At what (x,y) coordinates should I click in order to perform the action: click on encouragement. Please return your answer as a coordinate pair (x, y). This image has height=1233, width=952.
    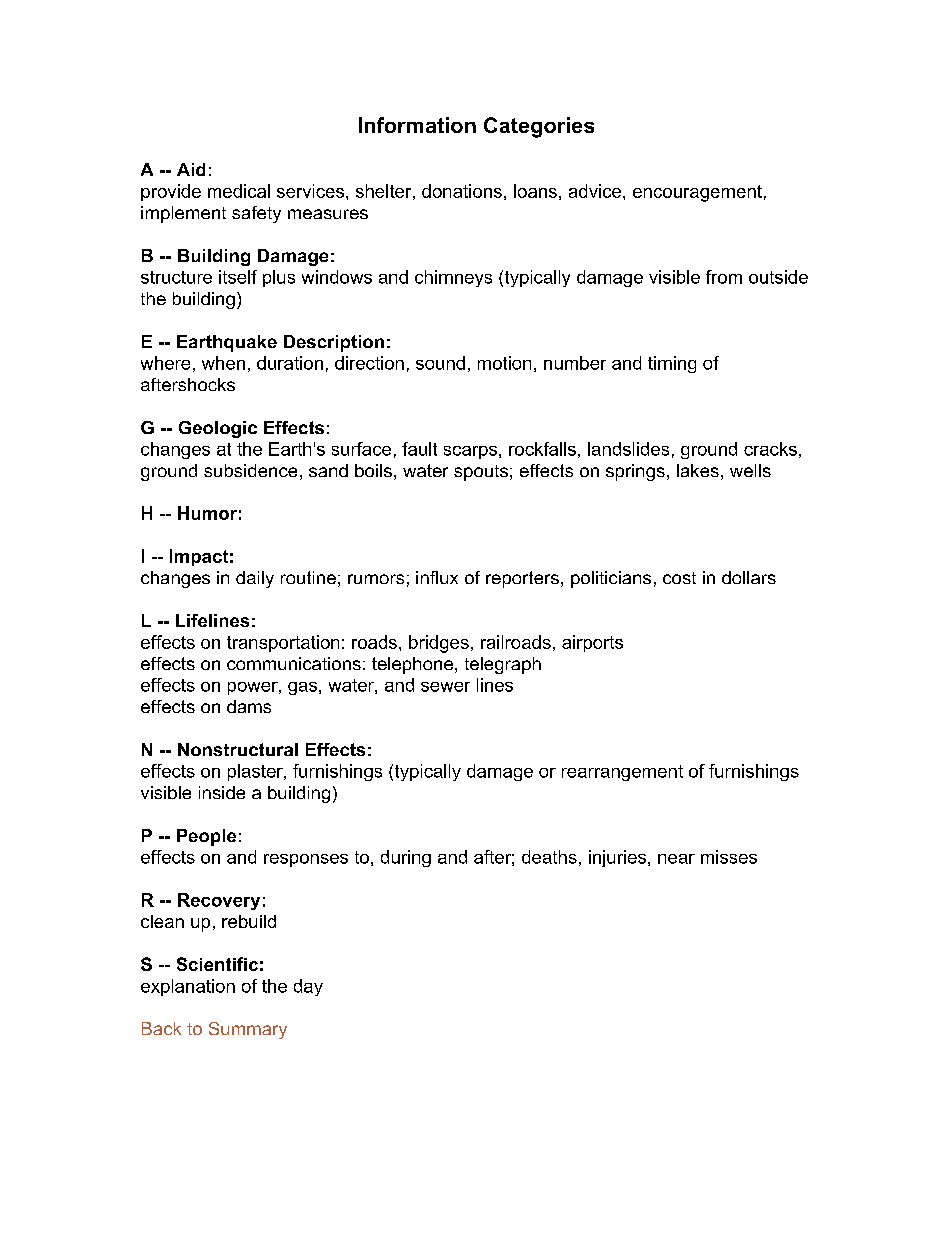
    Looking at the image, I should click on (697, 193).
